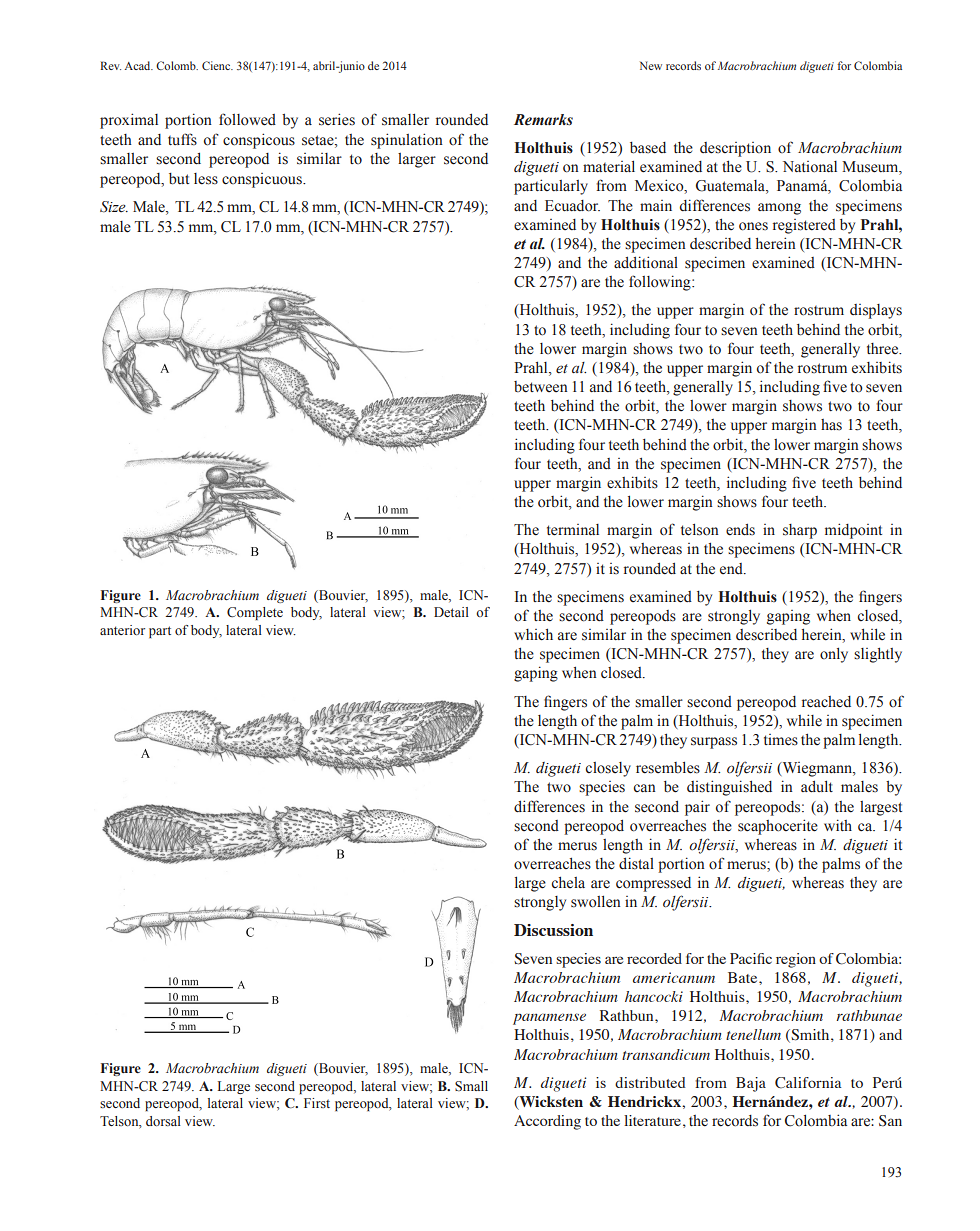  Describe the element at coordinates (163, 1121) in the page. I see `dorsal` at that location.
